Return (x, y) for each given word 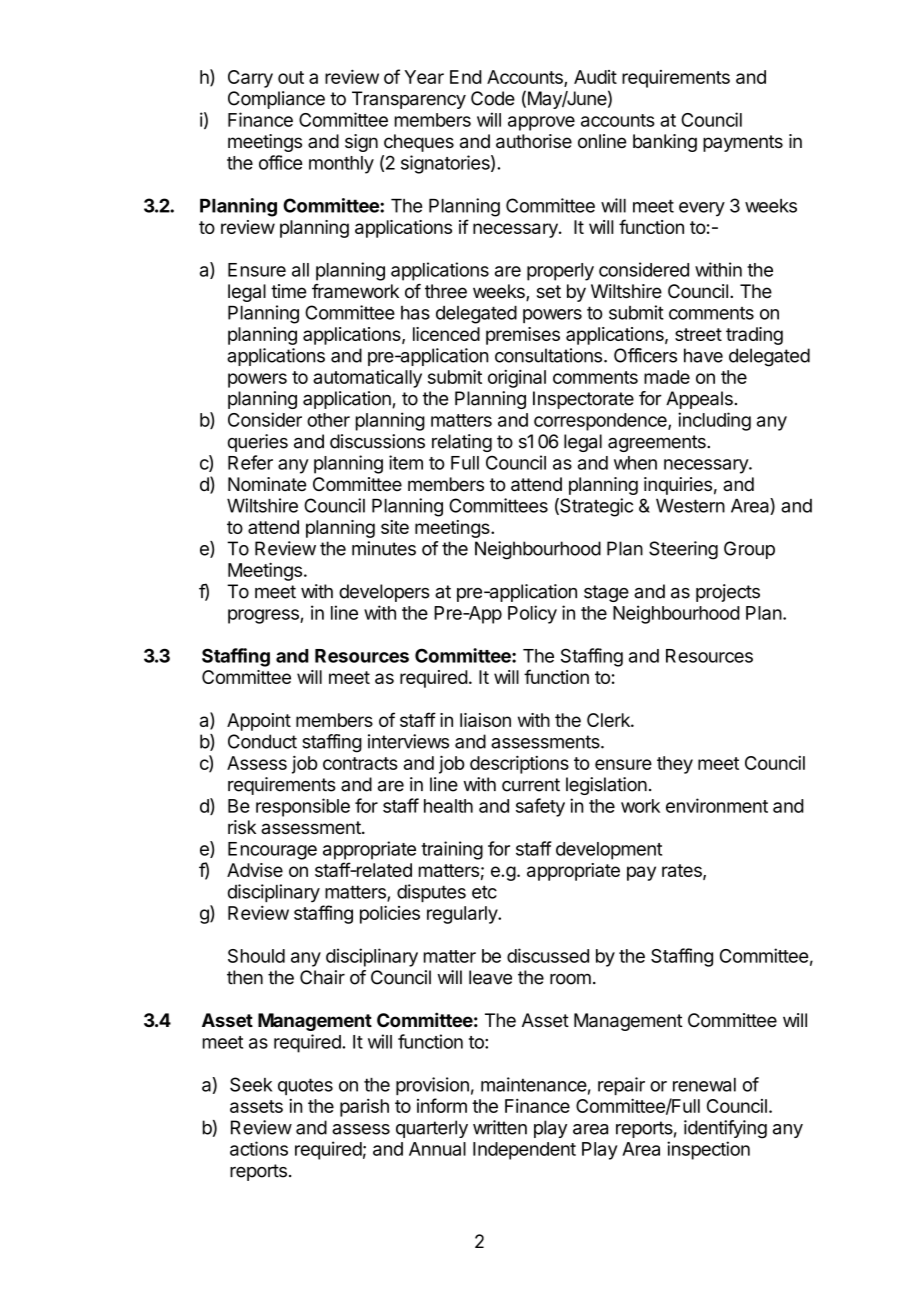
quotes (305, 1086)
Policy (532, 614)
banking (665, 143)
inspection (708, 1150)
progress (264, 616)
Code (493, 98)
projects (728, 593)
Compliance (276, 100)
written (500, 1127)
